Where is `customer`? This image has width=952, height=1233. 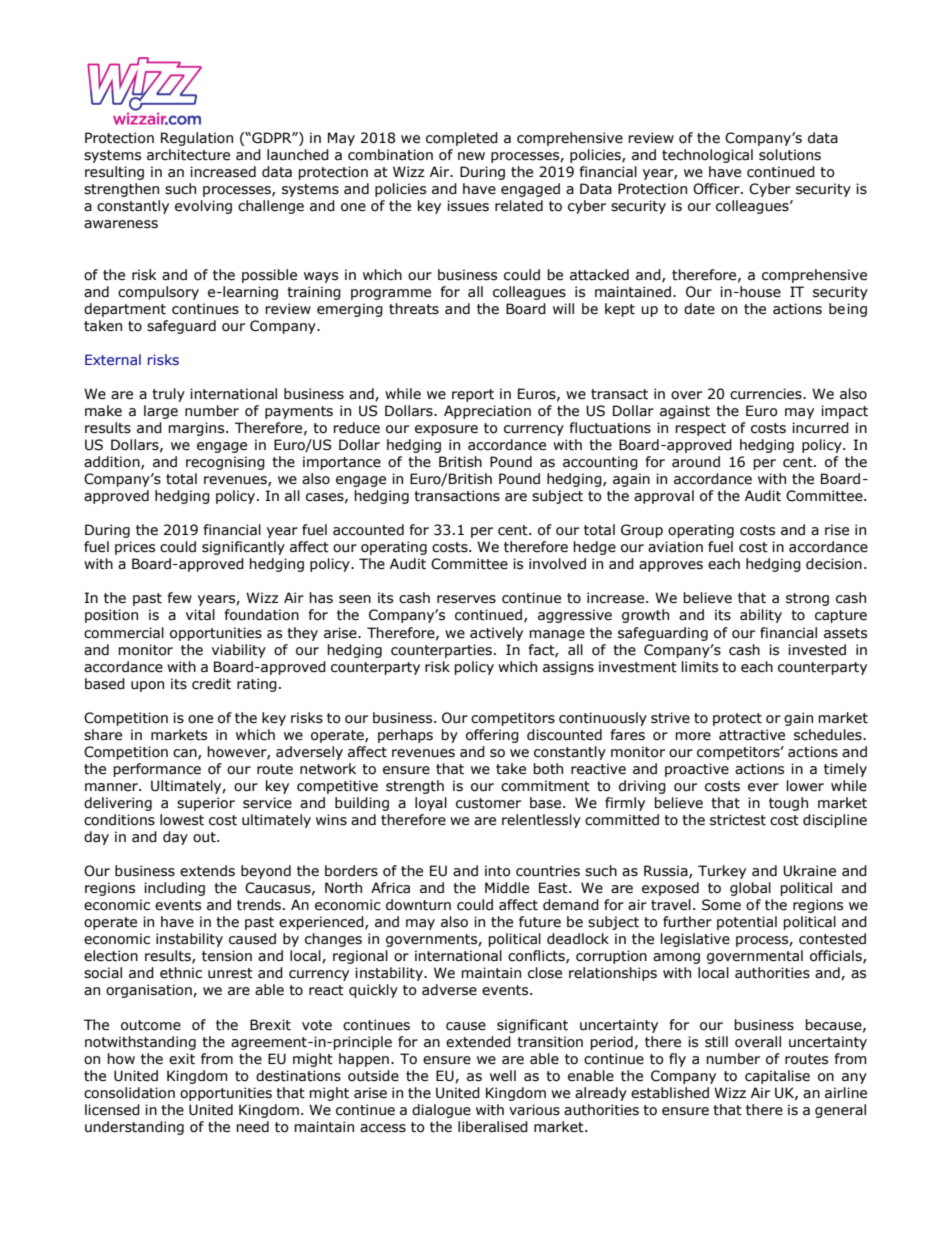
customer is located at coordinates (488, 803).
